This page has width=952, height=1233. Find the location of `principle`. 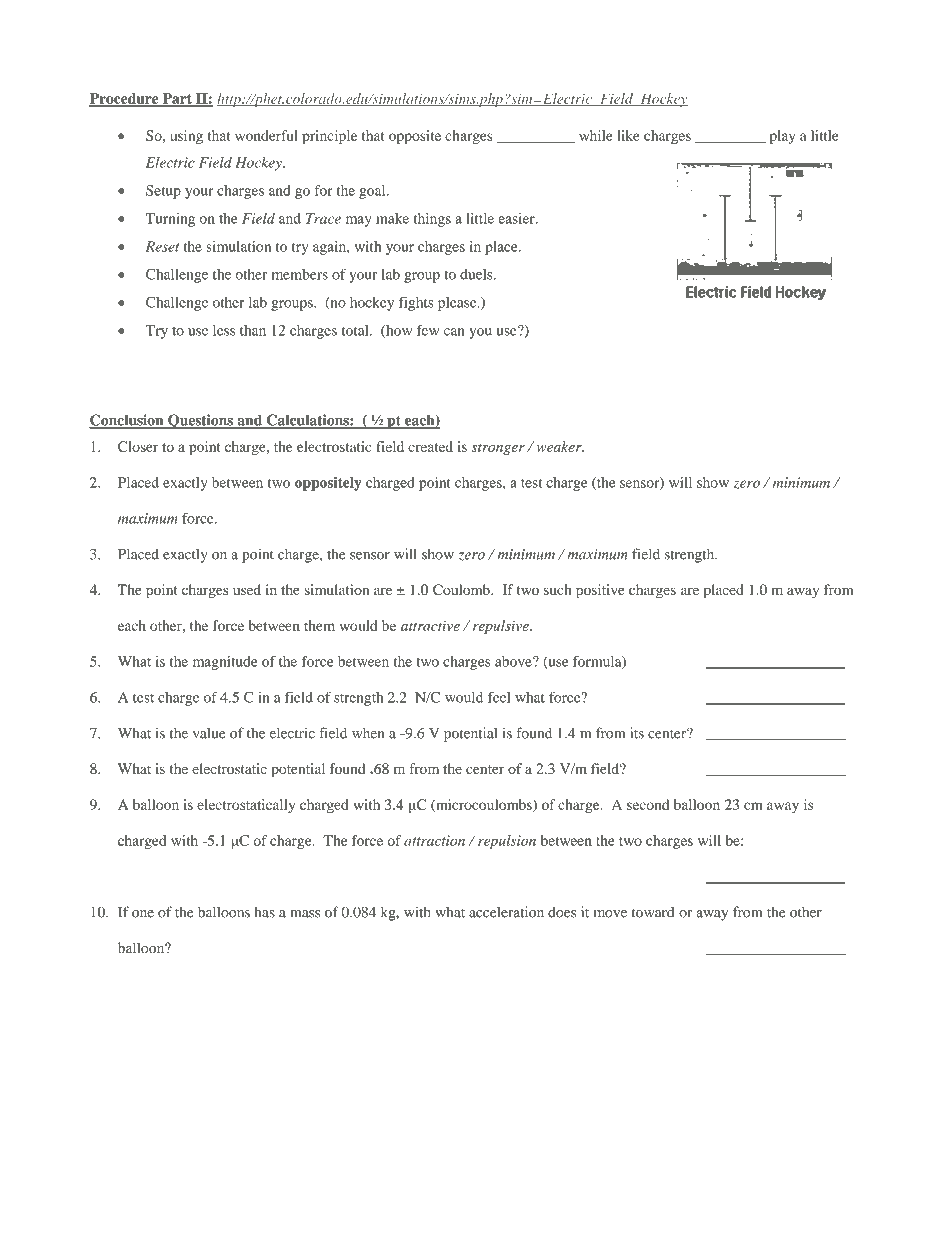

principle is located at coordinates (329, 137).
